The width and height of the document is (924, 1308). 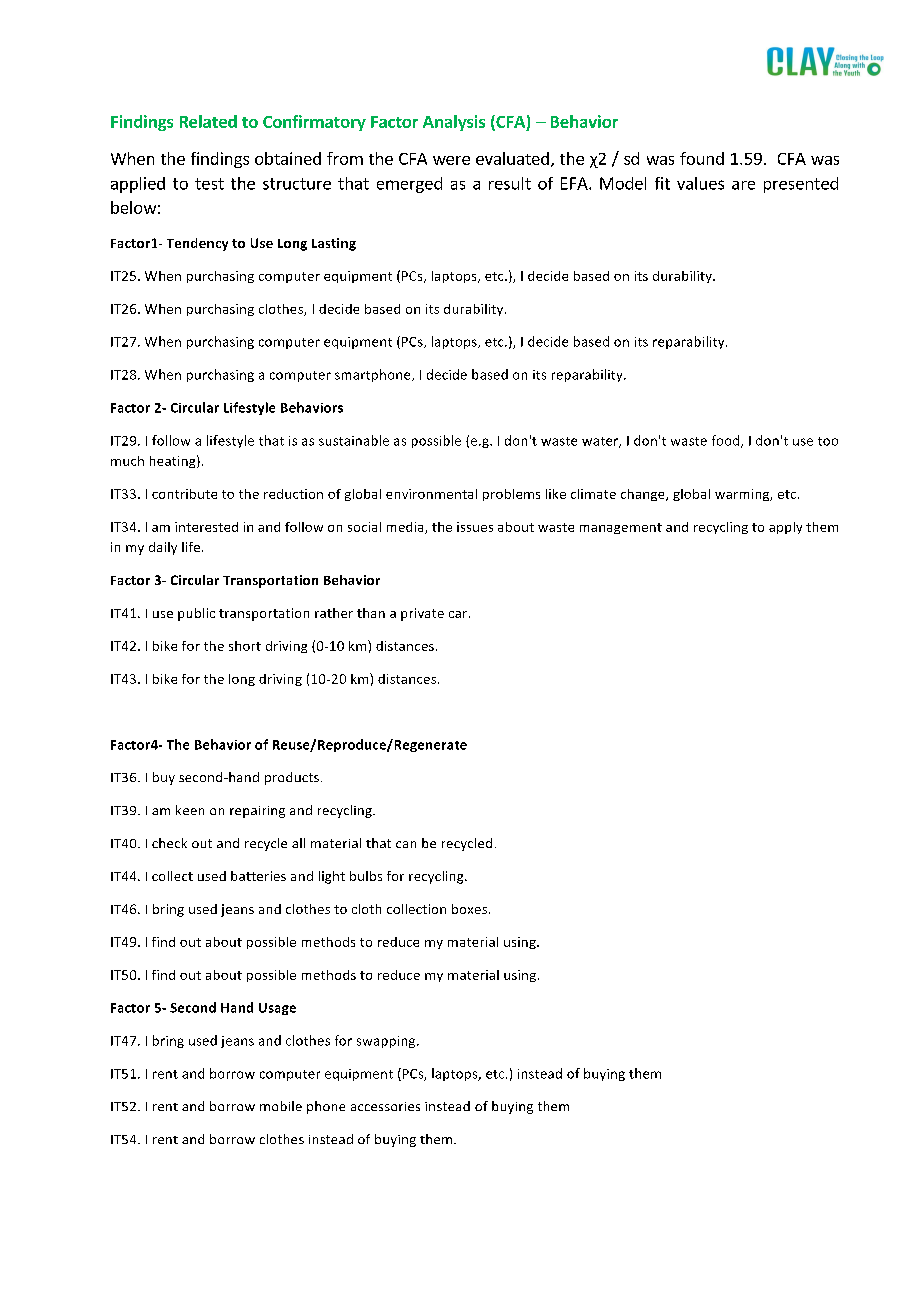 I want to click on boxes, so click(x=471, y=909).
